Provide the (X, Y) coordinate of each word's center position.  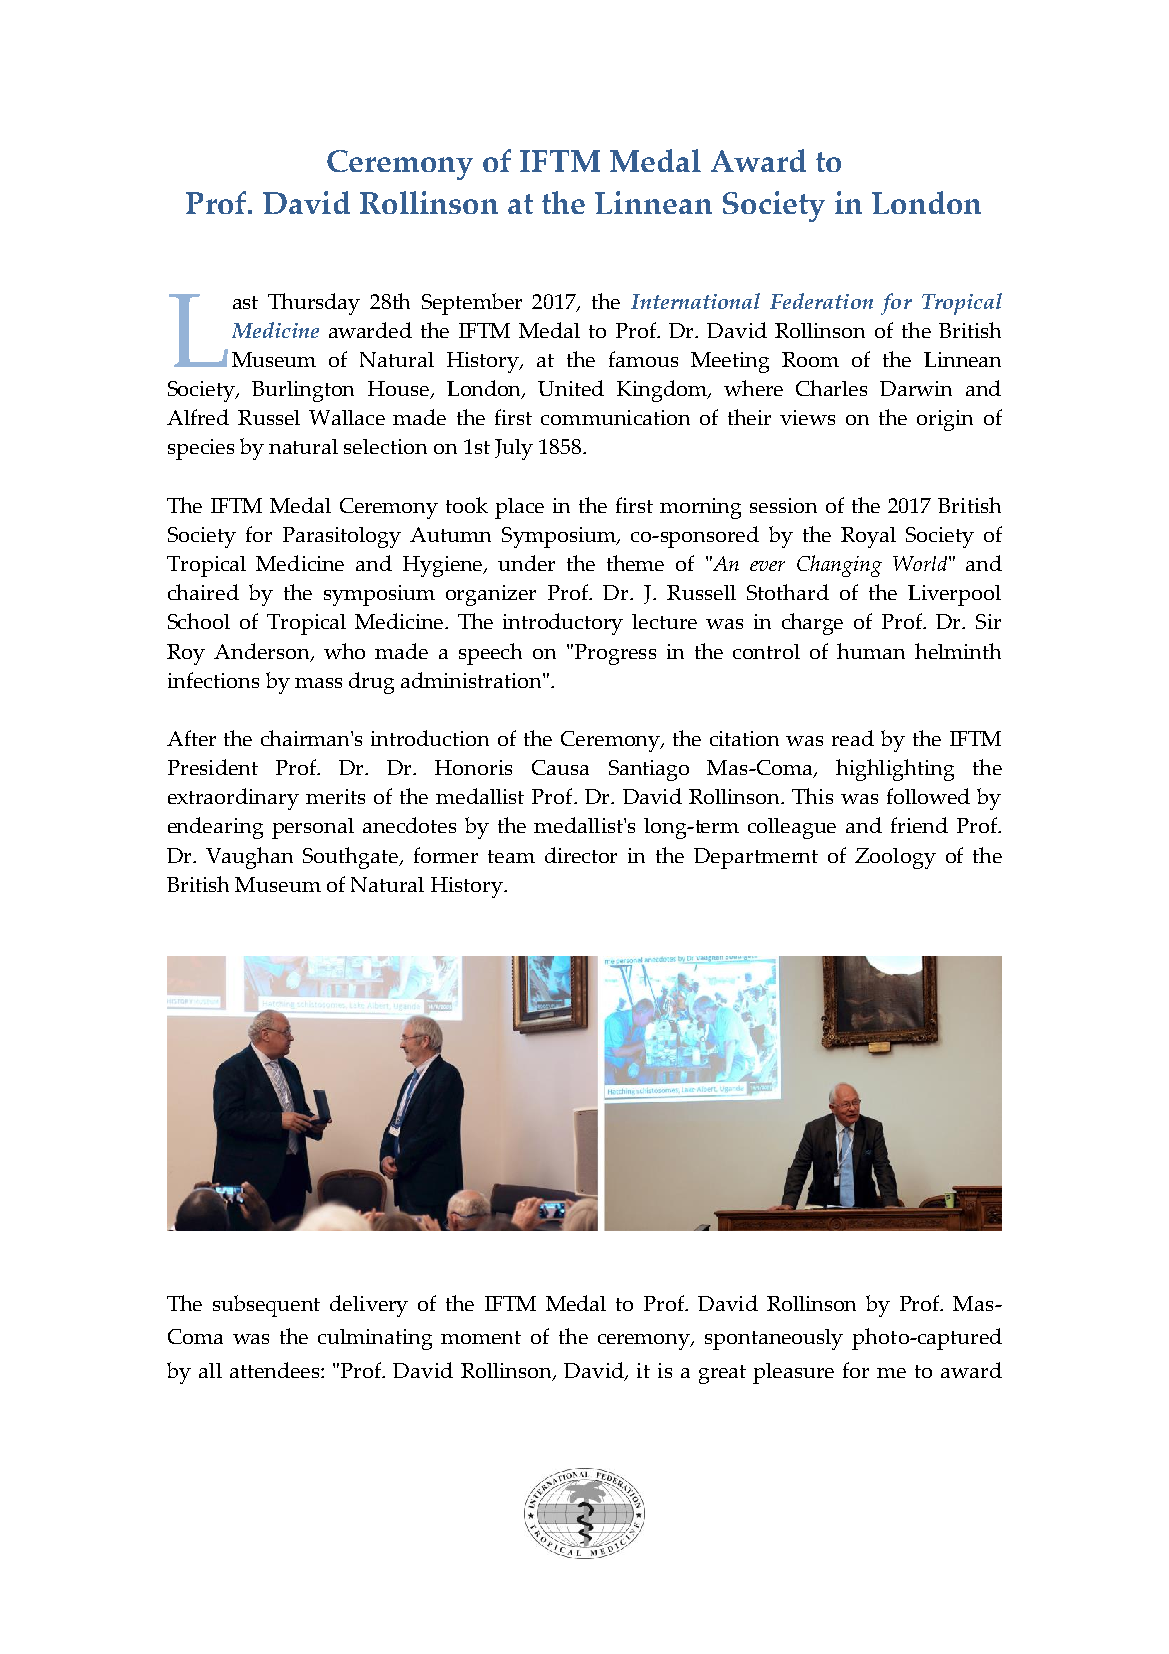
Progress (614, 654)
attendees (276, 1370)
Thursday (314, 304)
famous (643, 359)
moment (481, 1337)
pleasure (793, 1373)
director (581, 855)
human (871, 651)
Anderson (263, 652)
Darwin (916, 388)
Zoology (895, 858)
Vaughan (249, 858)
